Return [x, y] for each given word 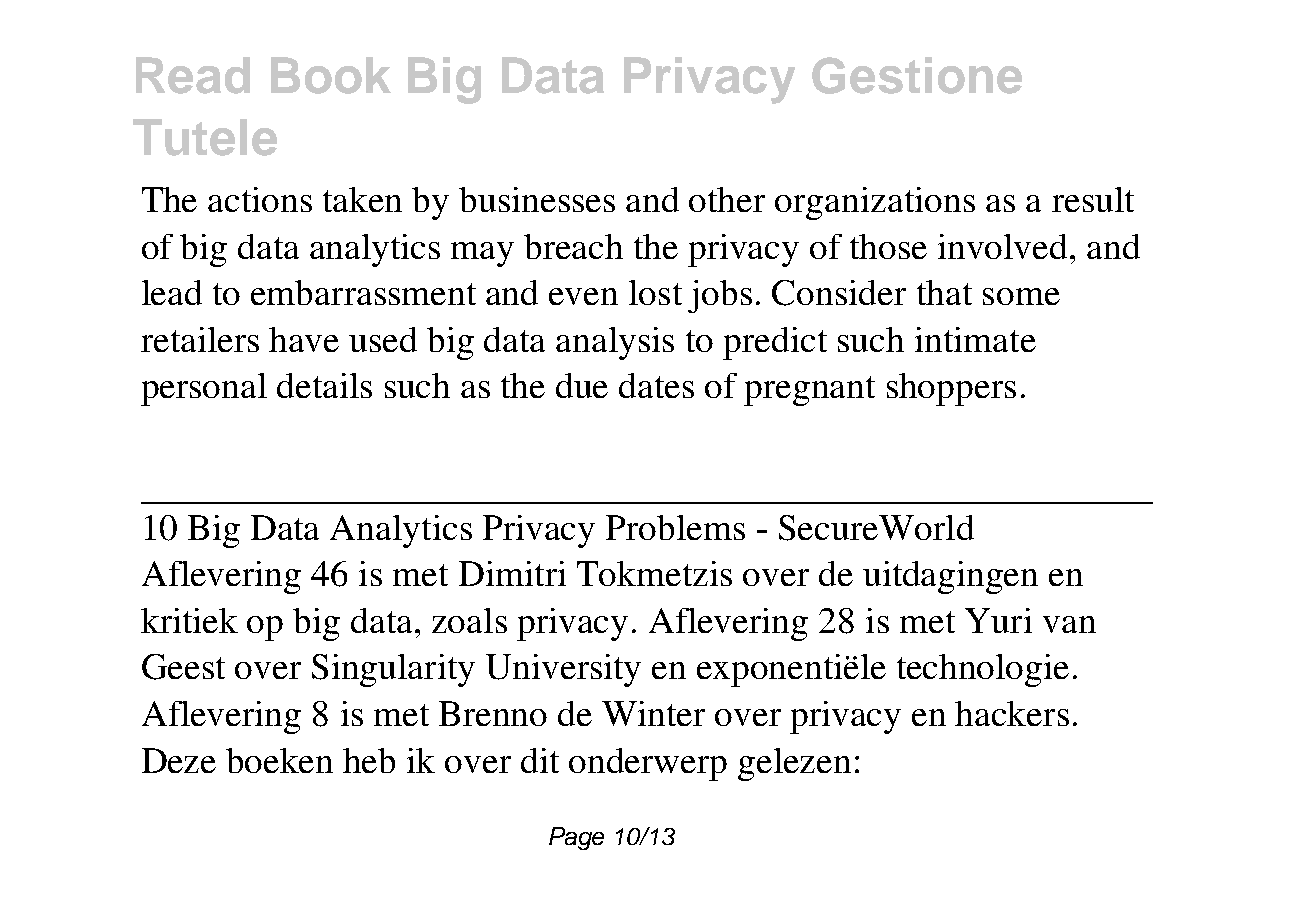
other [727, 199]
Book [331, 75]
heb [369, 760]
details [324, 385]
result [1093, 199]
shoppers [951, 389]
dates [656, 385]
